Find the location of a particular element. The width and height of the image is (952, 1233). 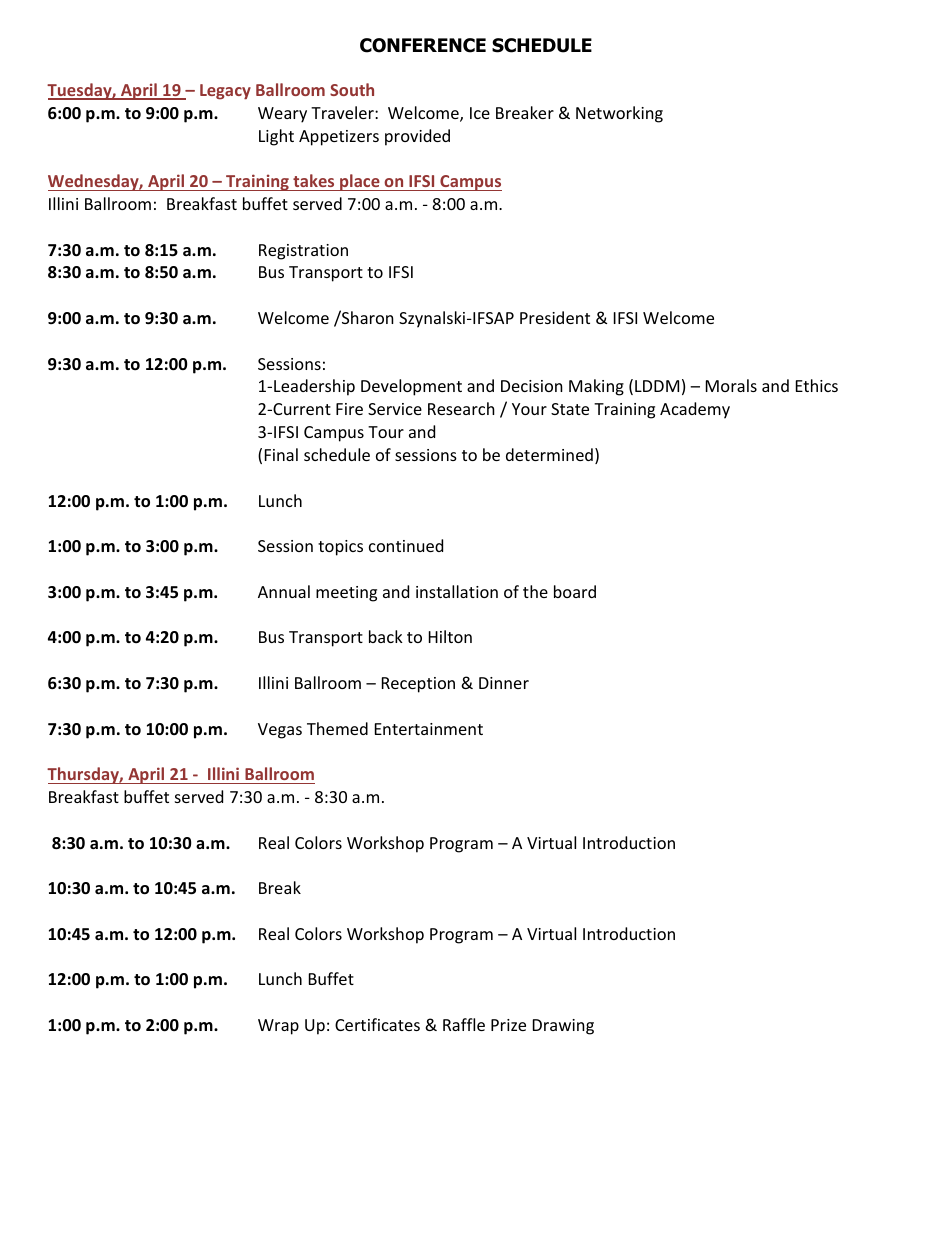

Fire is located at coordinates (349, 409).
